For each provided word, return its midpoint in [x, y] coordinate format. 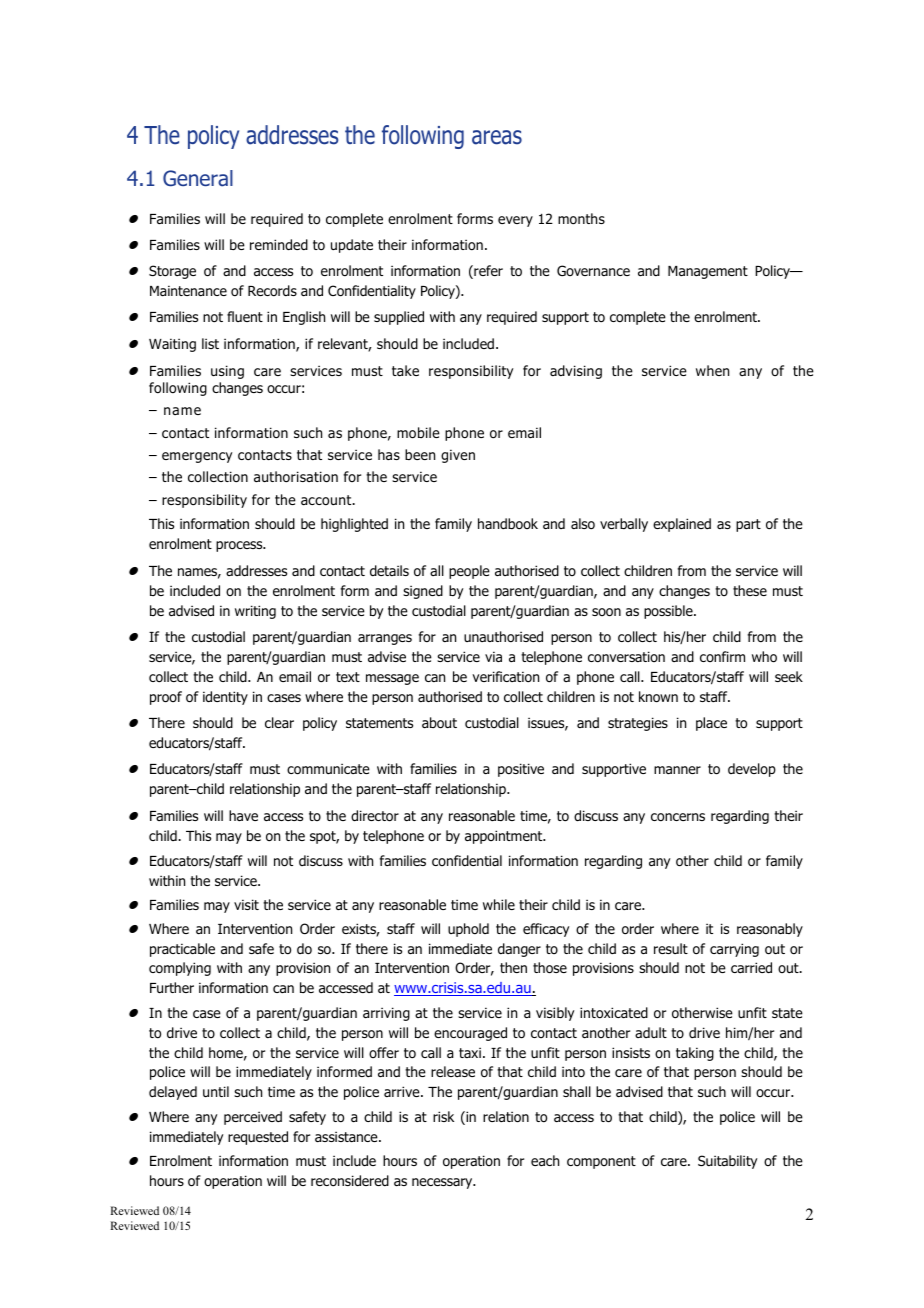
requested [258, 1138]
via [493, 656]
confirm [722, 656]
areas [497, 137]
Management [708, 272]
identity [225, 698]
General [198, 178]
